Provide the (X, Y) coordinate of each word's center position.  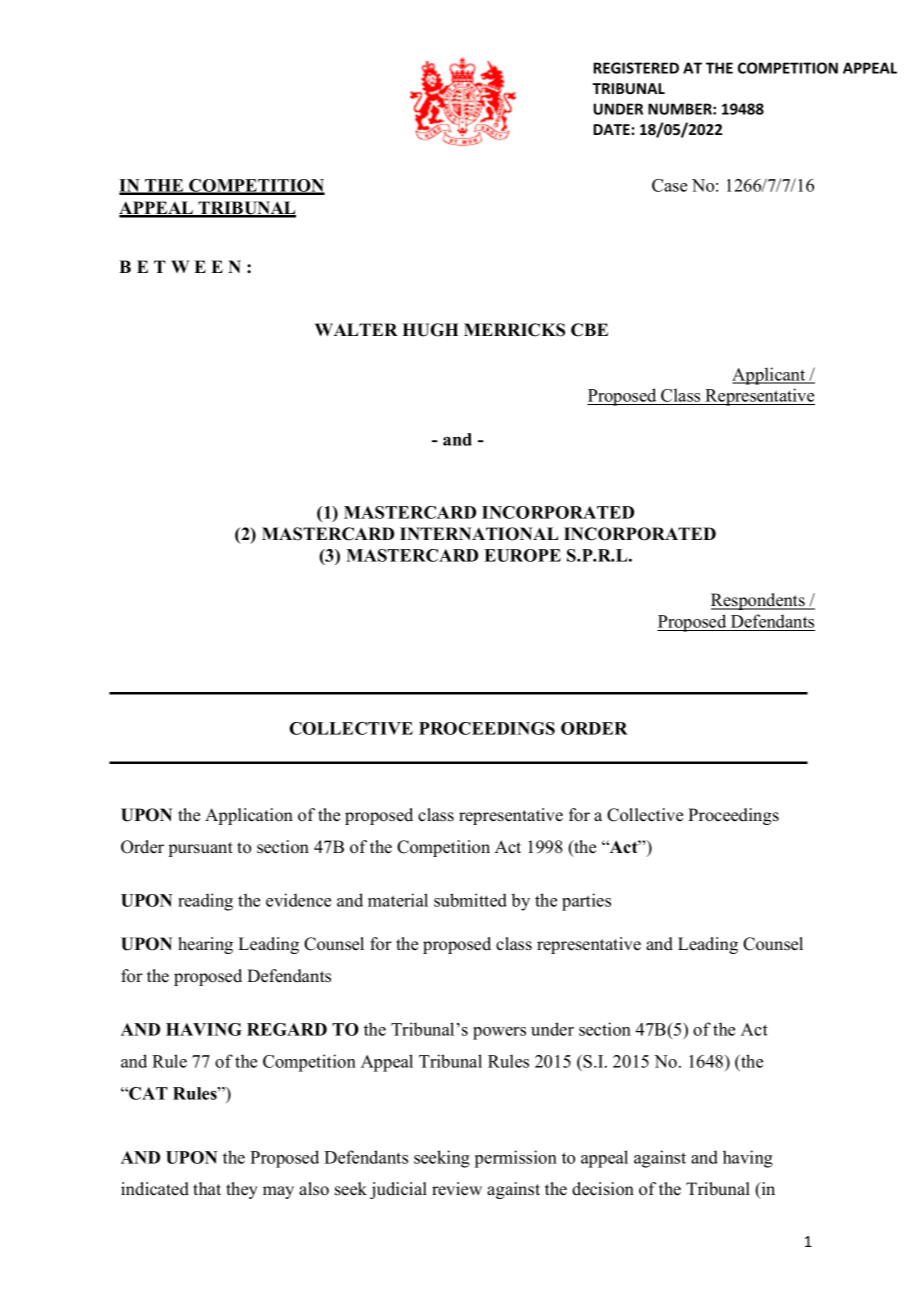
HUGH (430, 330)
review (457, 1189)
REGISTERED (636, 68)
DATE (611, 129)
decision (603, 1189)
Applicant (770, 376)
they (242, 1190)
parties (586, 902)
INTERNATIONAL (479, 534)
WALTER (356, 329)
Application (249, 816)
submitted (470, 900)
